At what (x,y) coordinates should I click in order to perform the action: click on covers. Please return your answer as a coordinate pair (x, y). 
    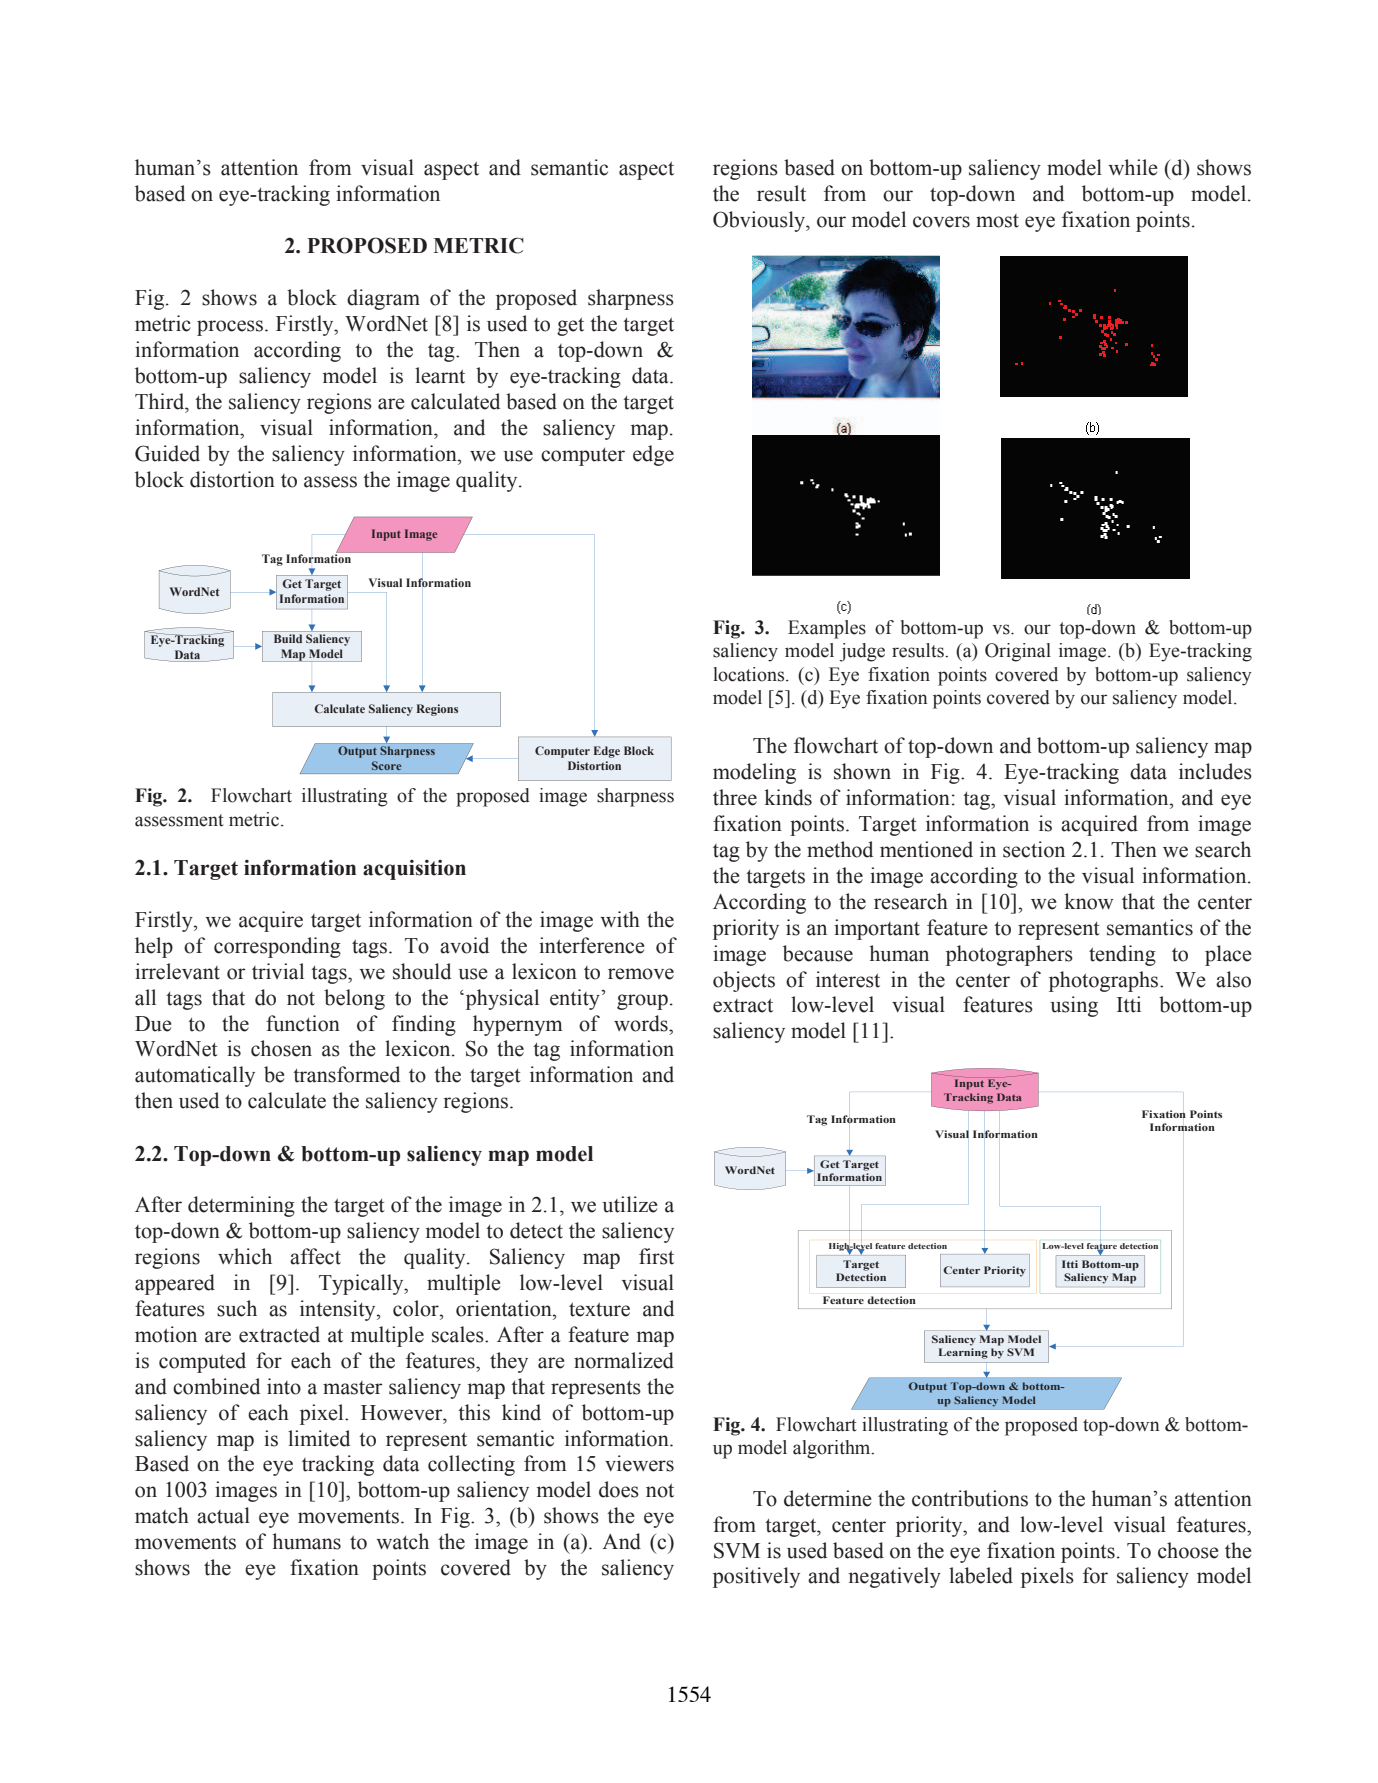
    Looking at the image, I should click on (941, 222).
